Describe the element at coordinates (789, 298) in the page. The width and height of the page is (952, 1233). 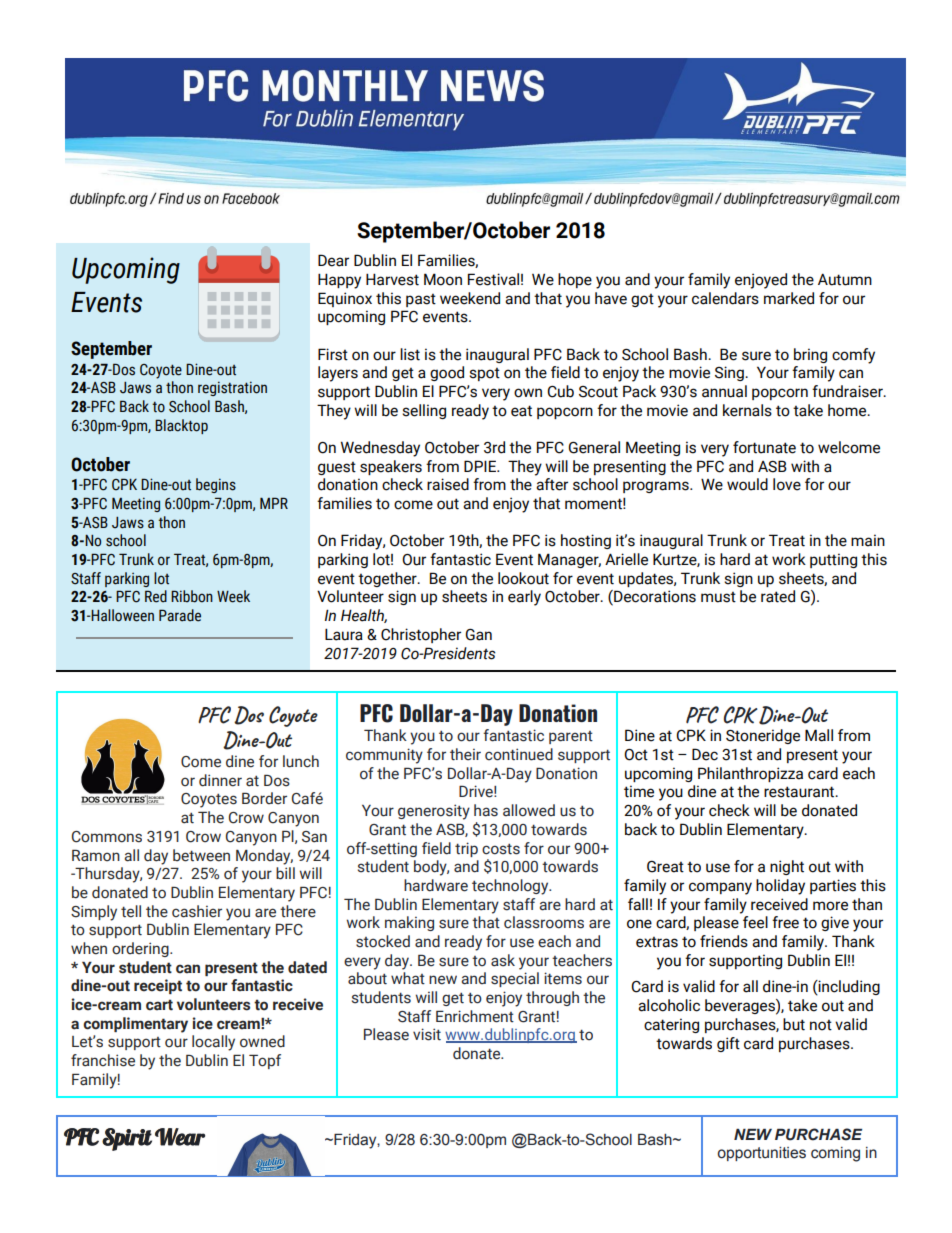
I see `marked` at that location.
